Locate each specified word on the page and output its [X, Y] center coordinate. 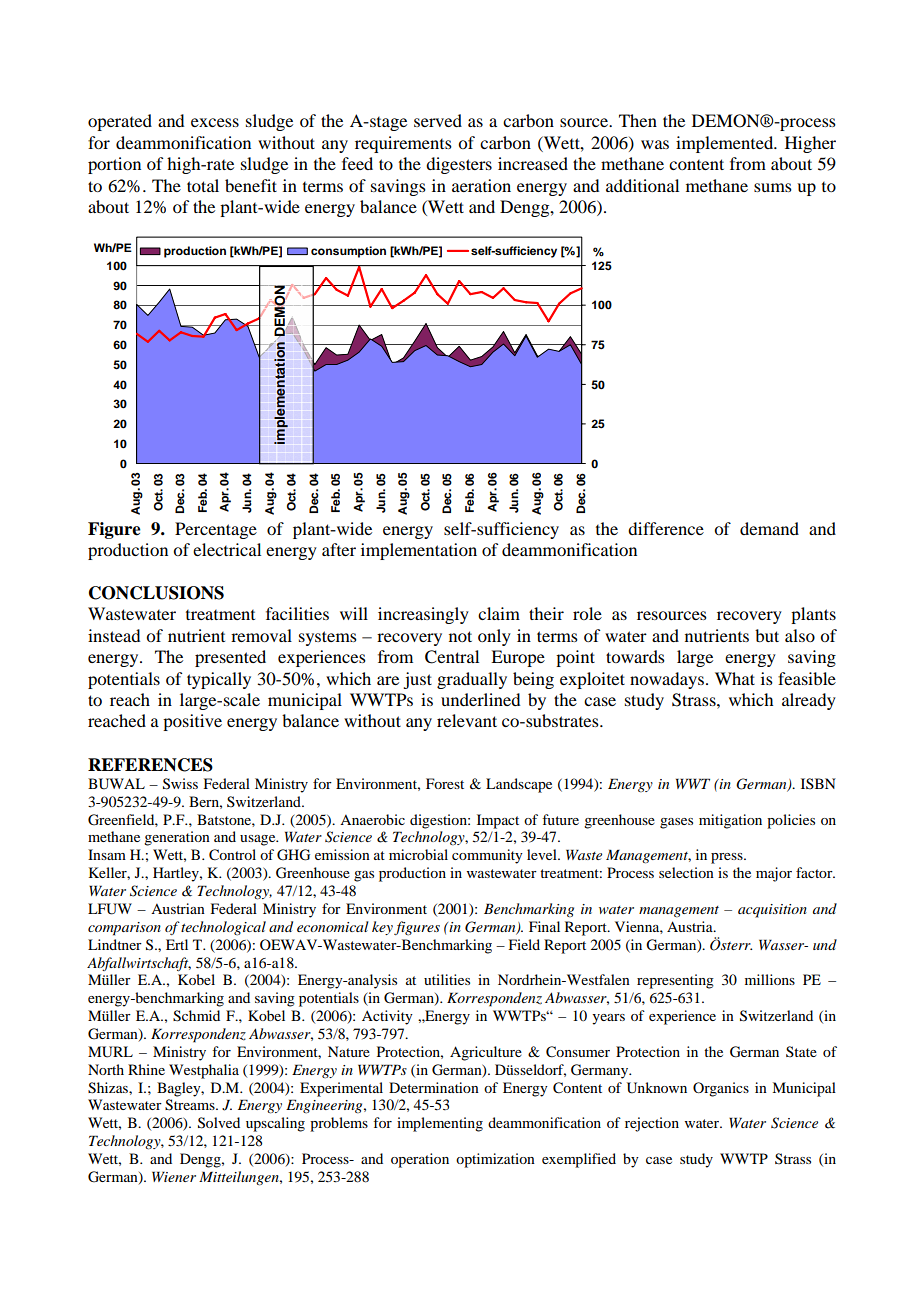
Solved [219, 1123]
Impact [498, 821]
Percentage [216, 530]
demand [769, 528]
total [203, 185]
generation [177, 838]
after [339, 549]
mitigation [730, 821]
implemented [726, 144]
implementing [440, 1124]
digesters [459, 165]
